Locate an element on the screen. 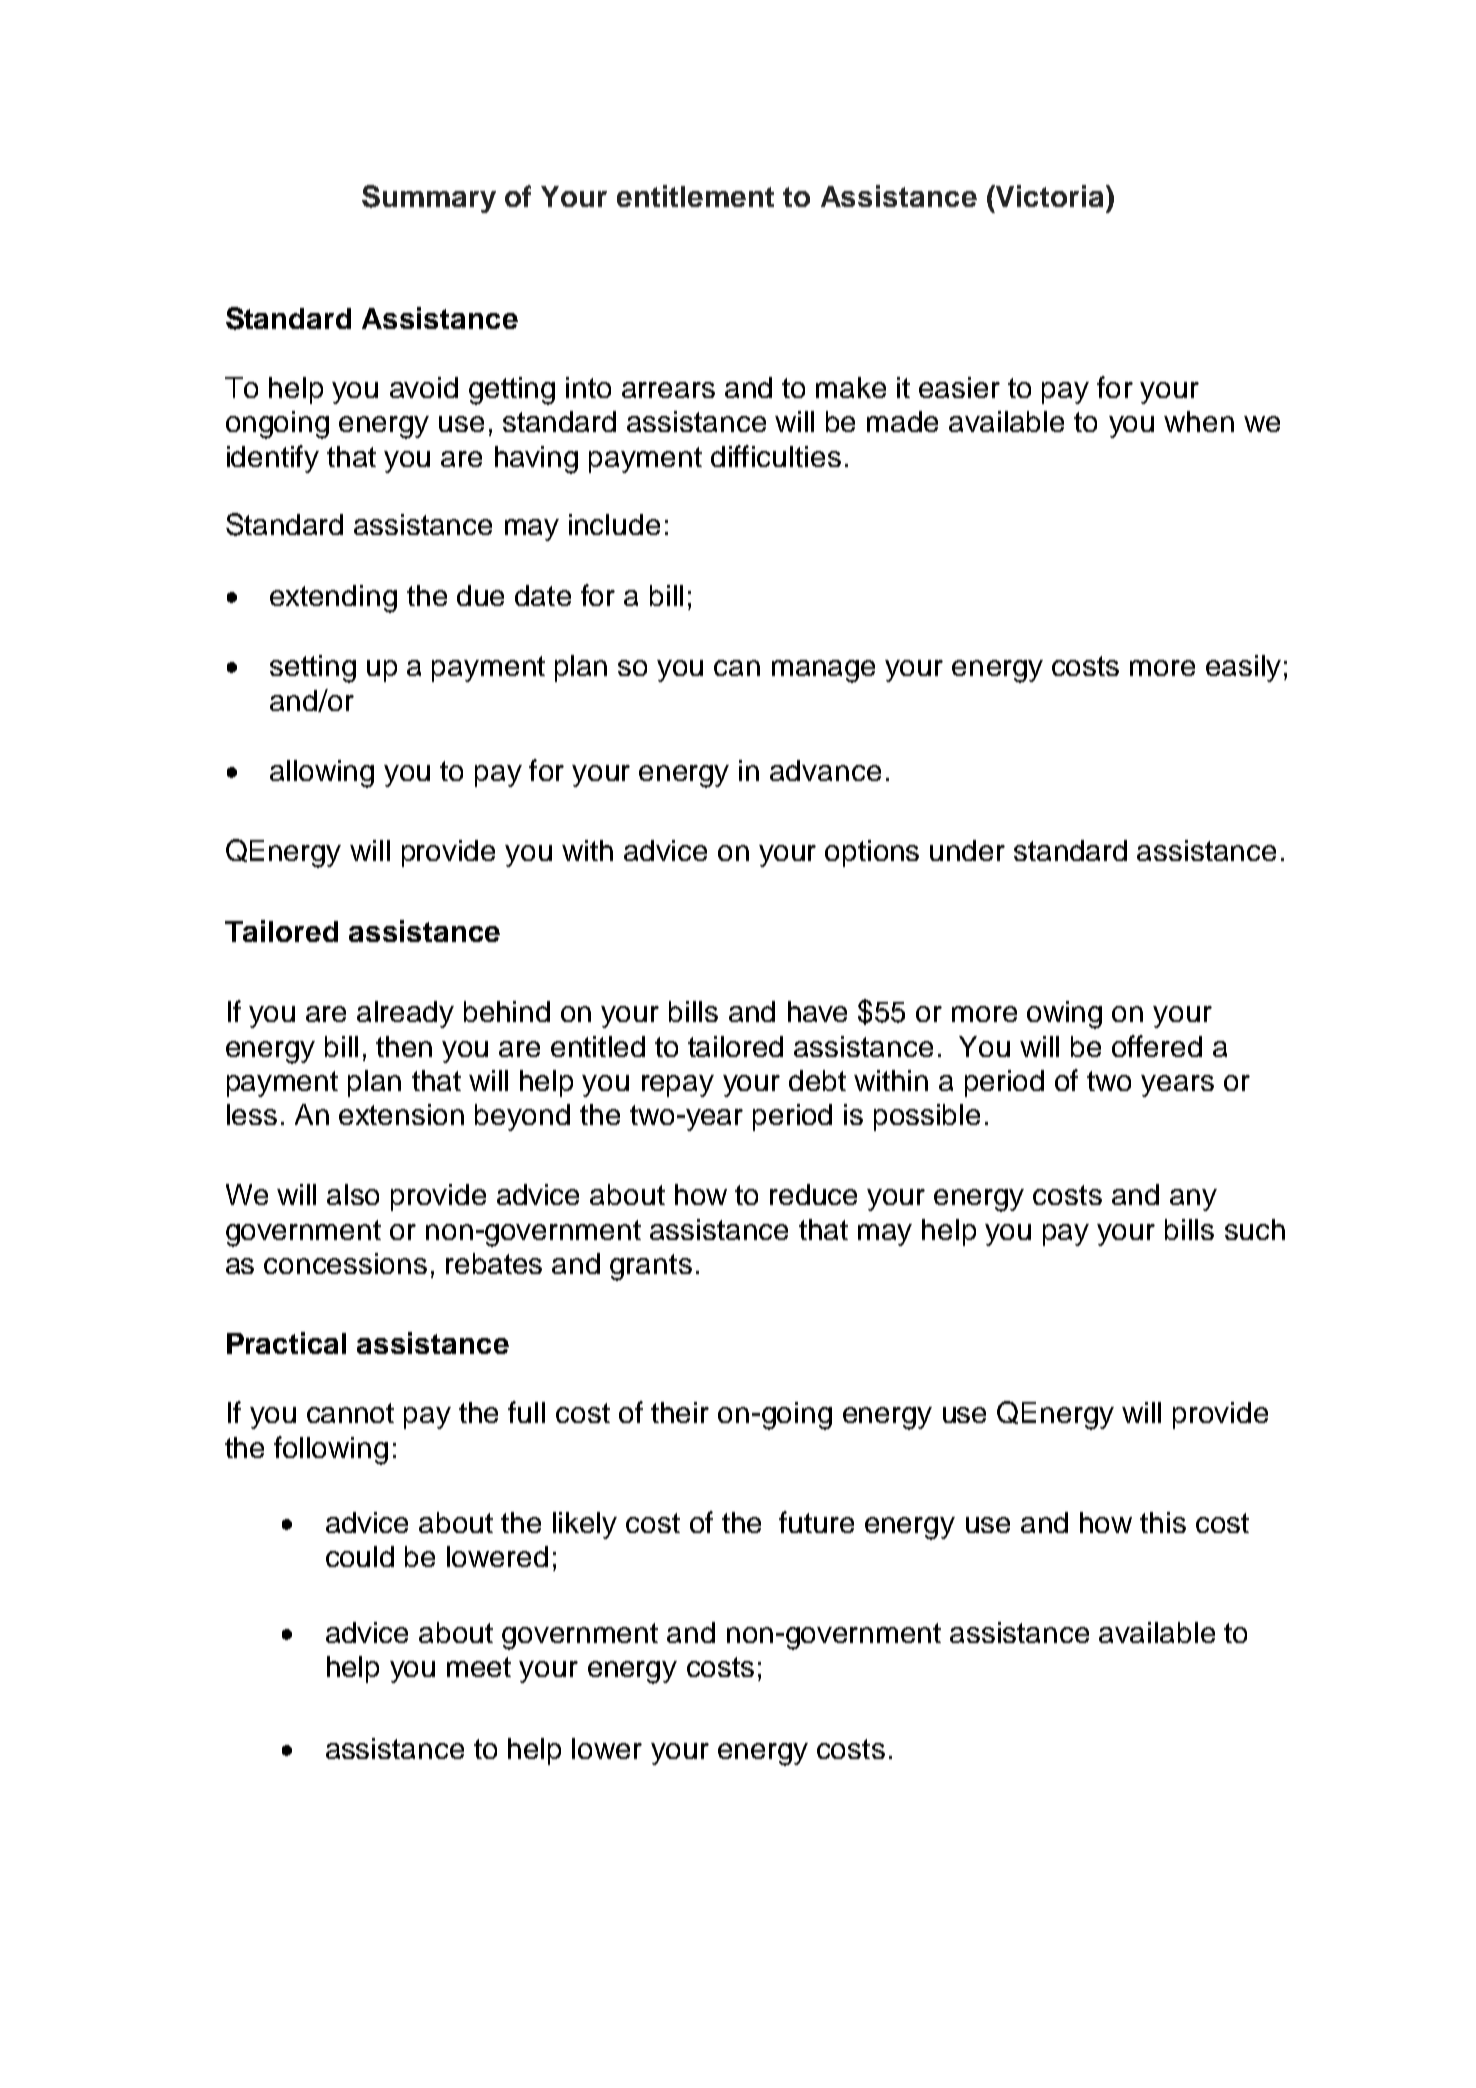 The width and height of the screenshot is (1476, 2088). grants is located at coordinates (651, 1267).
